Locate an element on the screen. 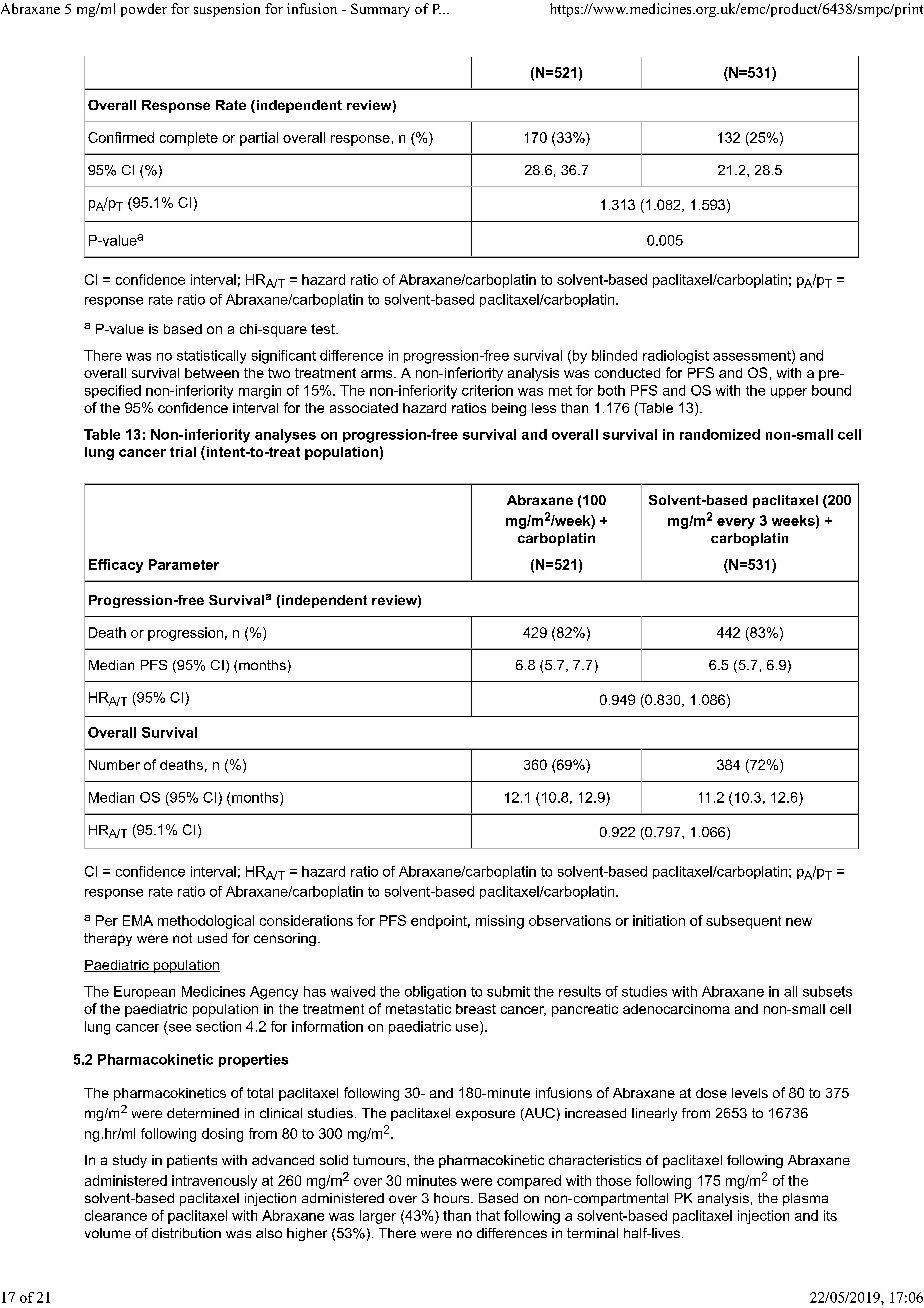 The width and height of the screenshot is (924, 1308). subsequent is located at coordinates (743, 922).
